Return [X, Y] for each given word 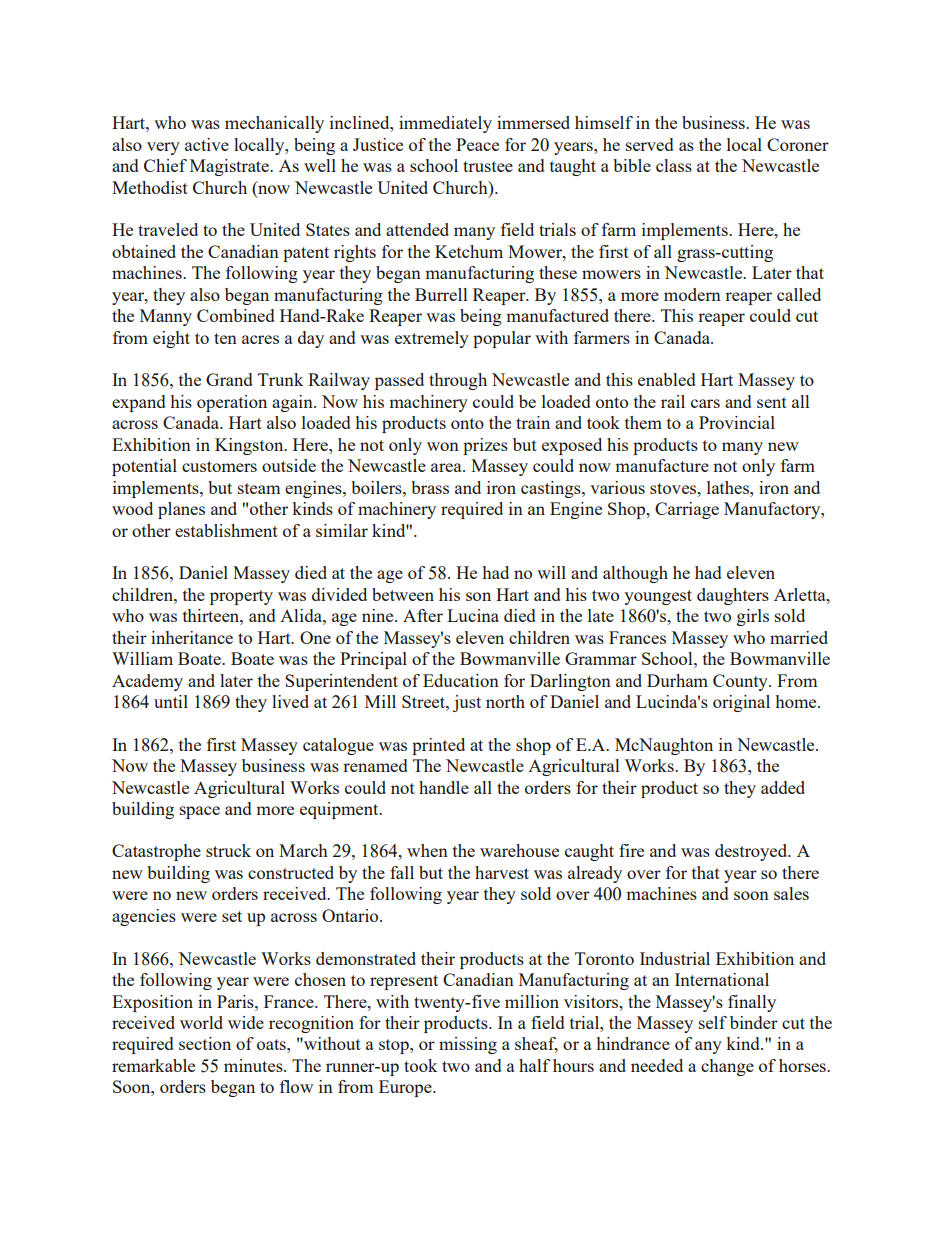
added [783, 787]
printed [438, 746]
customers [219, 466]
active [207, 144]
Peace [477, 144]
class [674, 165]
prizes [485, 446]
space [200, 812]
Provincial [737, 422]
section [205, 1043]
